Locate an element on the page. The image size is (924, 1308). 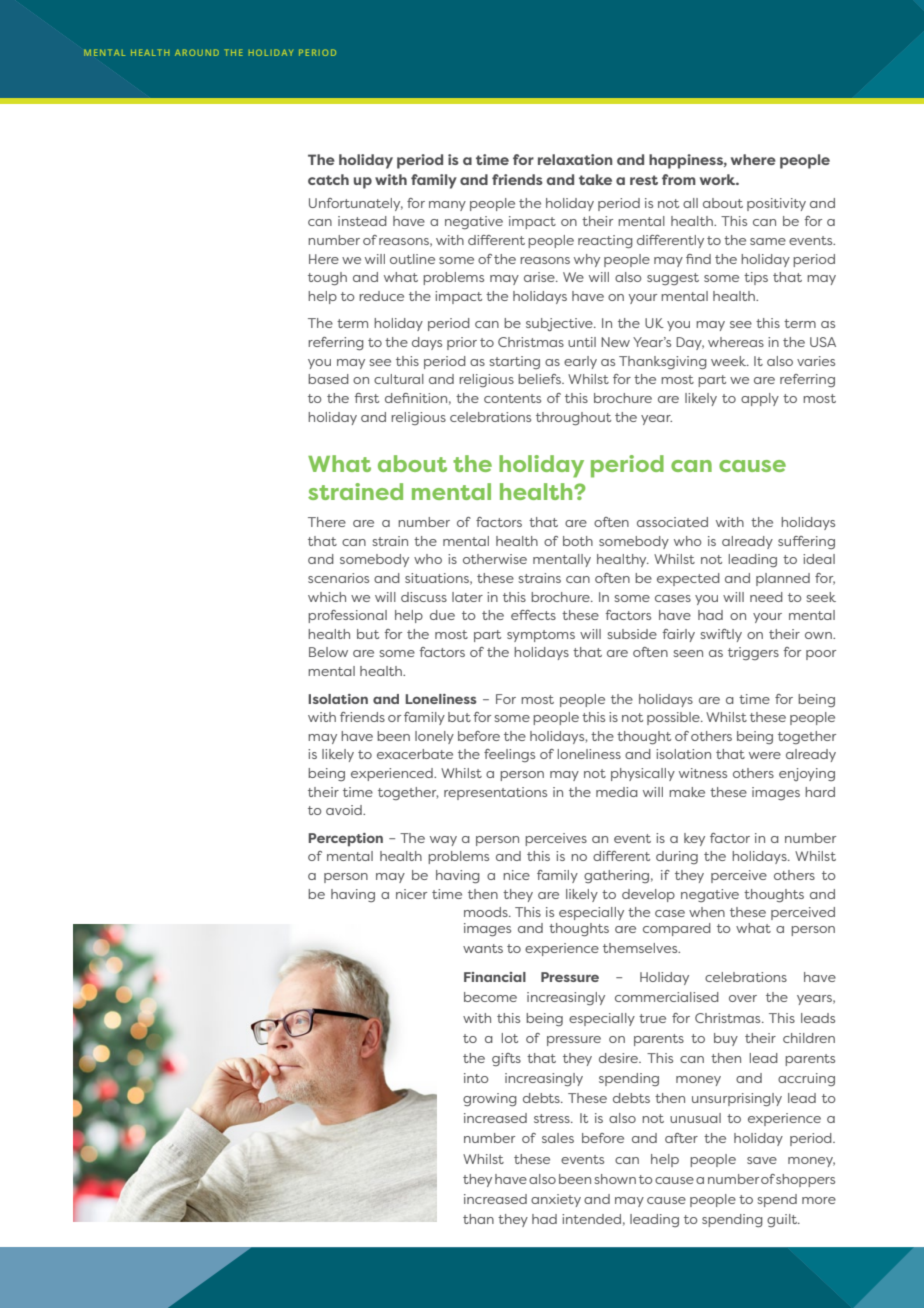
lonely is located at coordinates (434, 737).
